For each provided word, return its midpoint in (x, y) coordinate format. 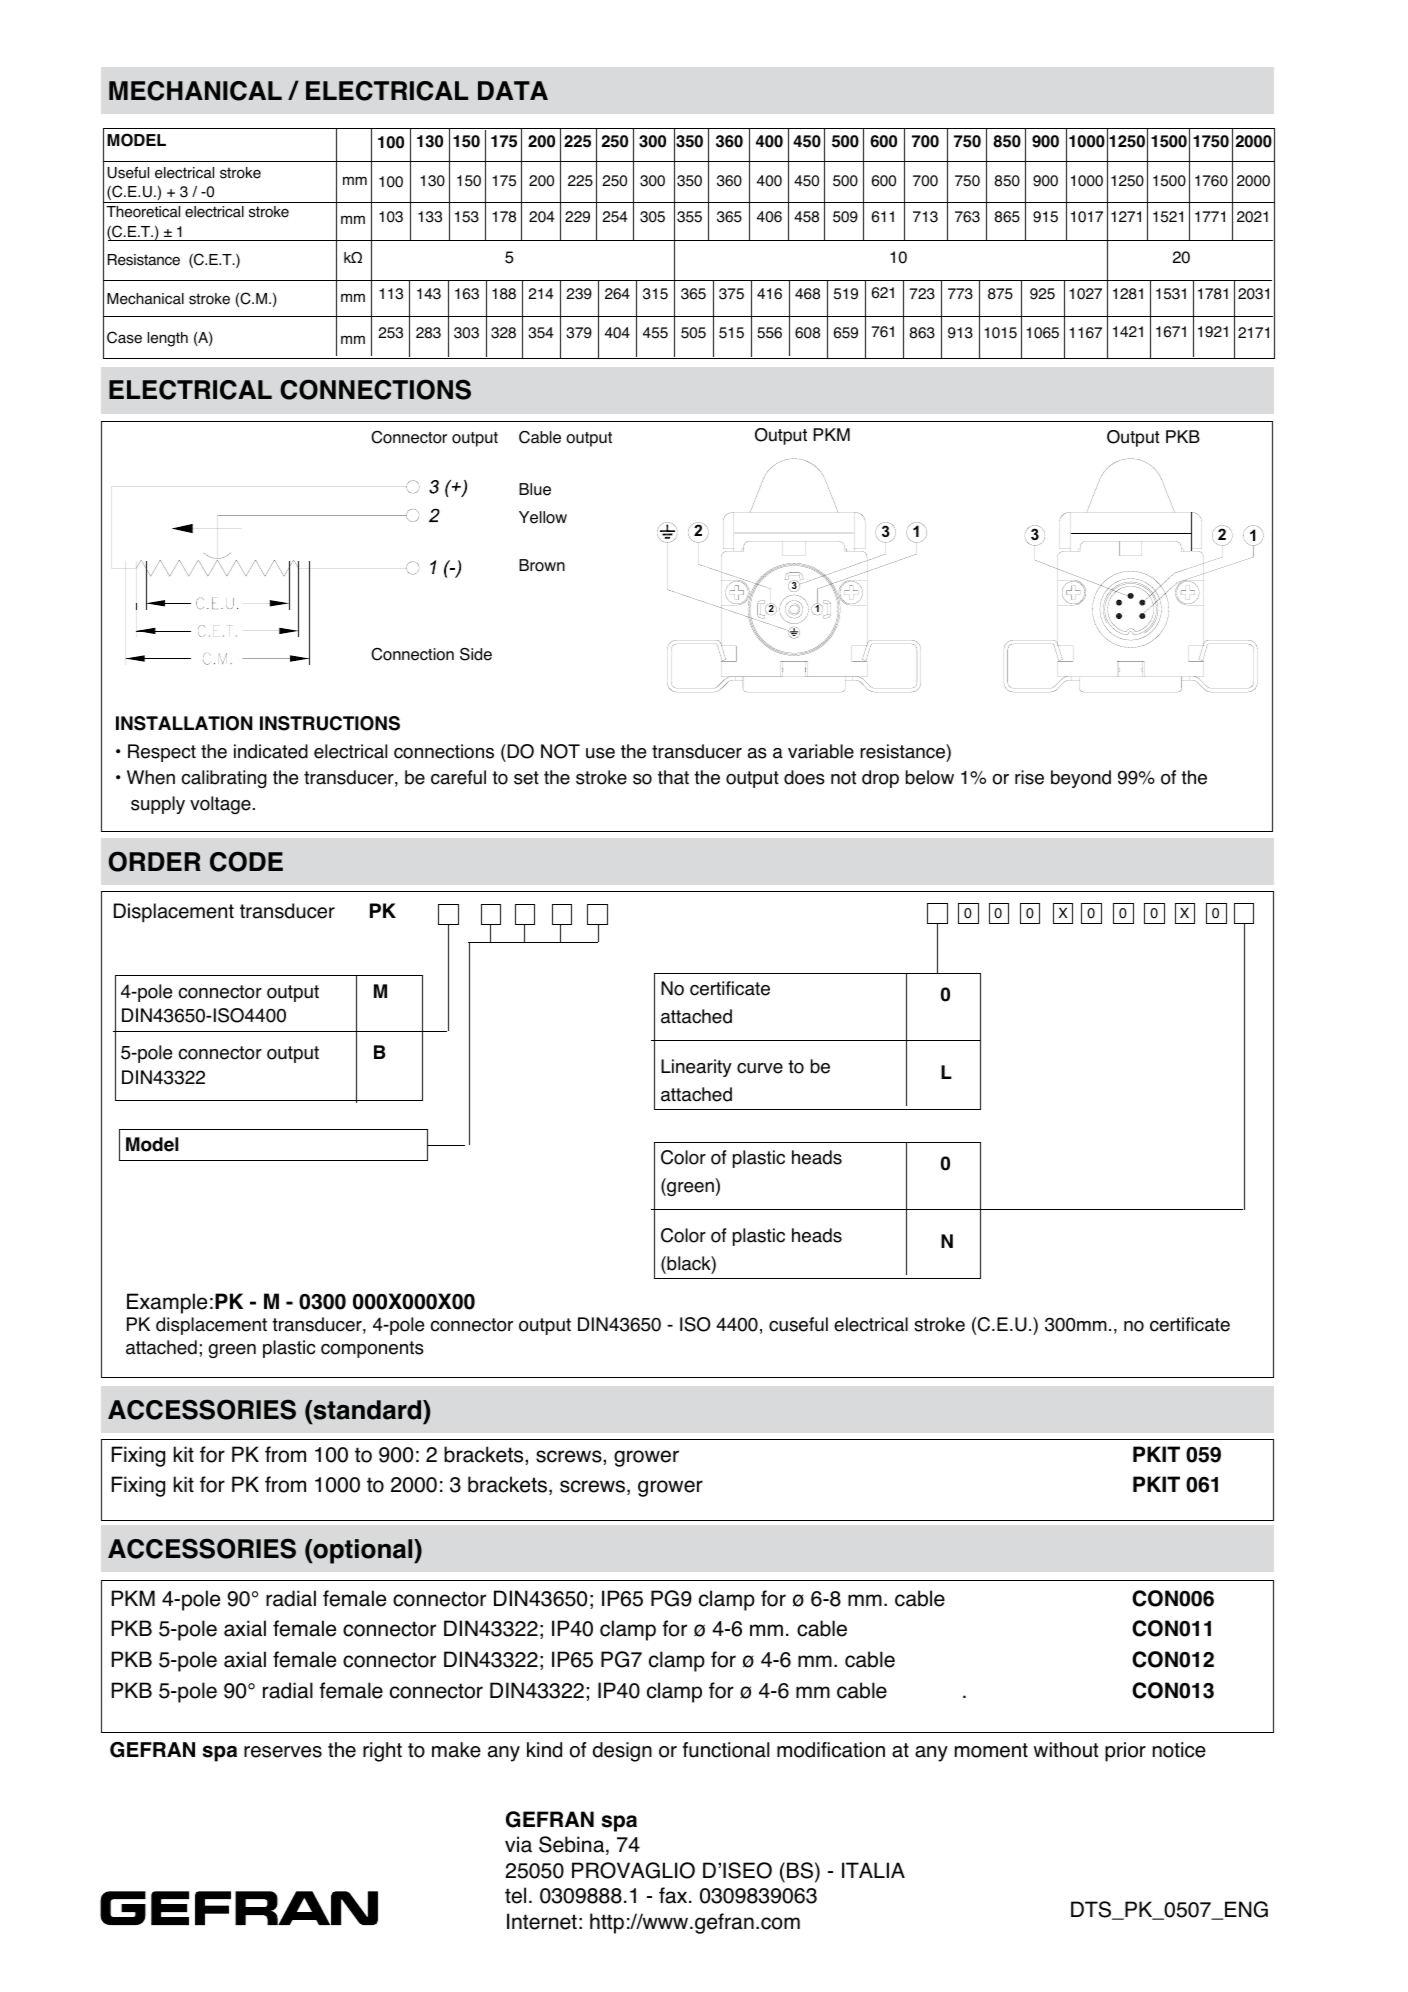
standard (367, 1410)
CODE (246, 861)
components (372, 1349)
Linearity (696, 1068)
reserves (283, 1752)
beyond (1081, 779)
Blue (535, 489)
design (622, 1752)
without (1066, 1750)
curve (760, 1068)
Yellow (543, 517)
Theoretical (143, 212)
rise (1029, 777)
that (673, 777)
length (167, 339)
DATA (513, 90)
